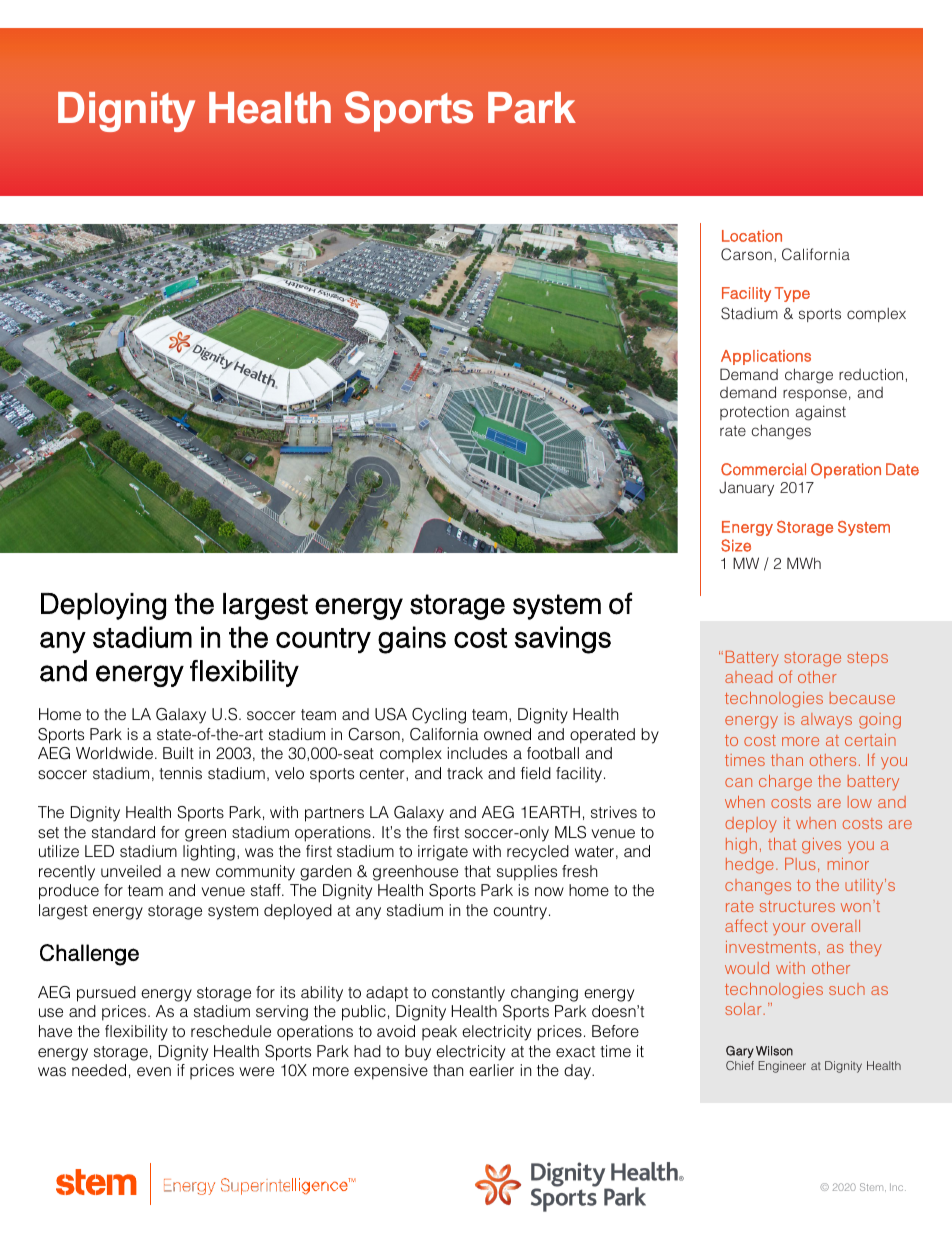 The width and height of the page is (952, 1233). What do you see at coordinates (439, 716) in the page?
I see `Cycling` at bounding box center [439, 716].
